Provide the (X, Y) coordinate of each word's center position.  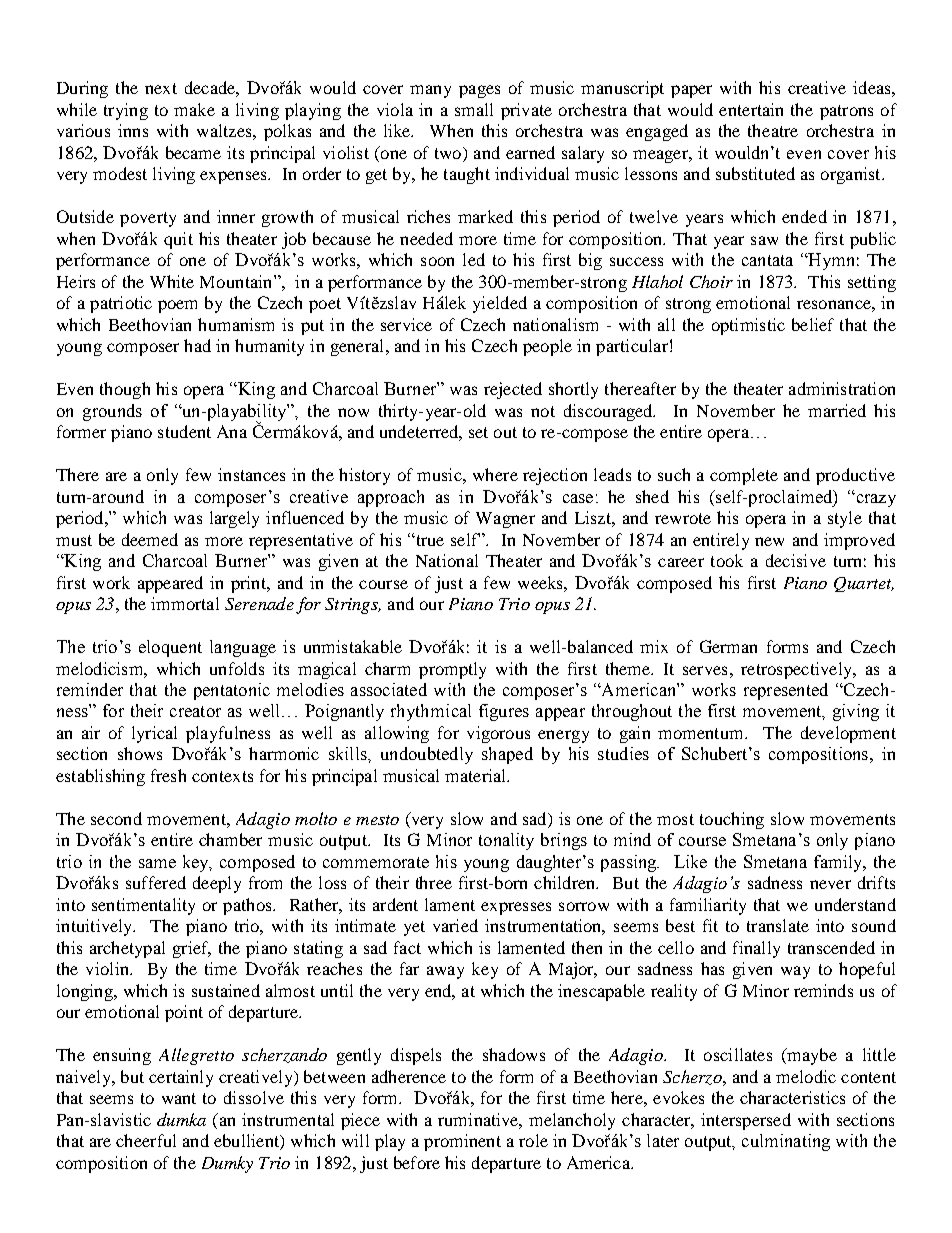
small (474, 109)
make (194, 109)
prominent (462, 1142)
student (184, 431)
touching (732, 820)
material (477, 775)
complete (744, 476)
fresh (168, 775)
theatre (773, 130)
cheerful (146, 1140)
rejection (555, 476)
